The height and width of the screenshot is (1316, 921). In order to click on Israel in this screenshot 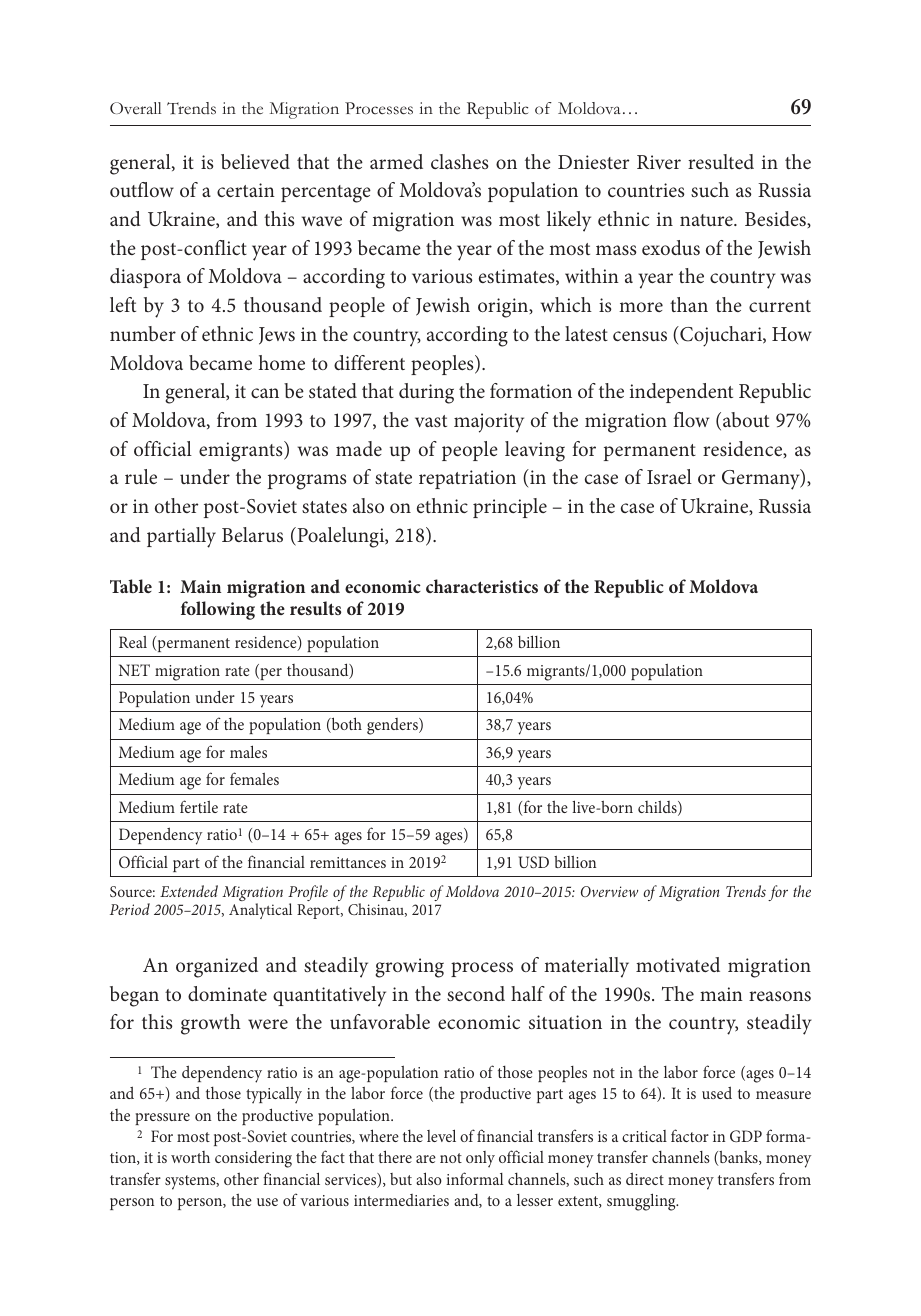, I will do `click(669, 476)`.
